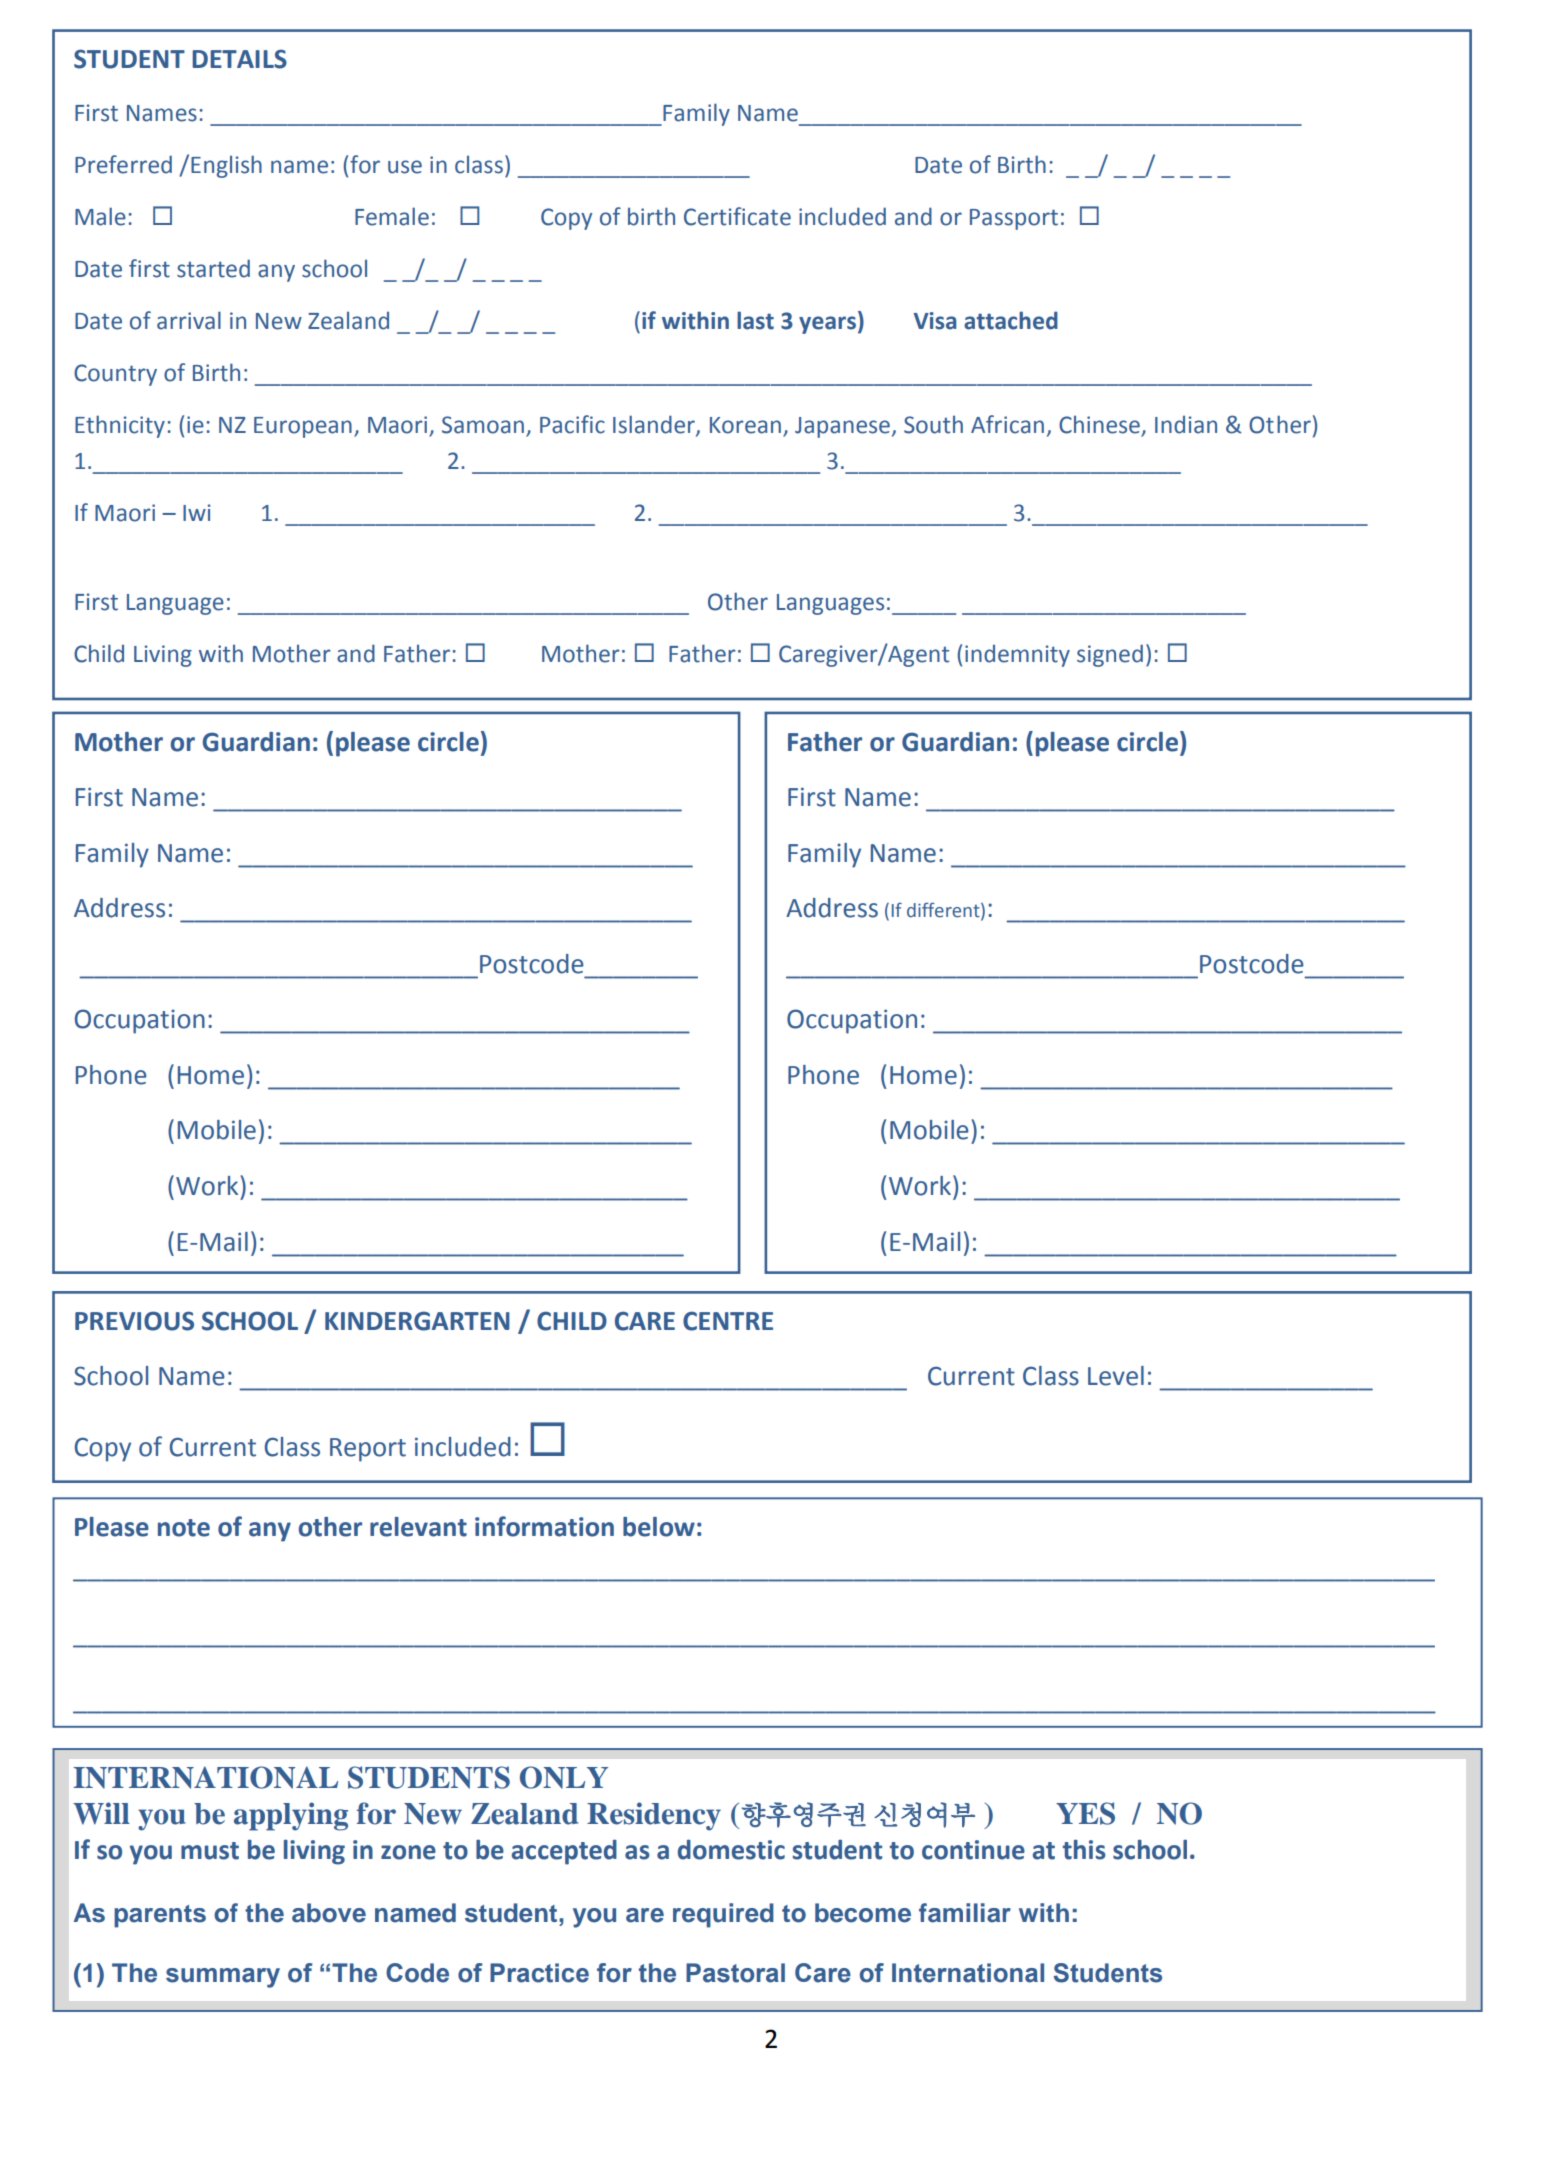 The image size is (1543, 2182). I want to click on CENTRE, so click(728, 1321).
